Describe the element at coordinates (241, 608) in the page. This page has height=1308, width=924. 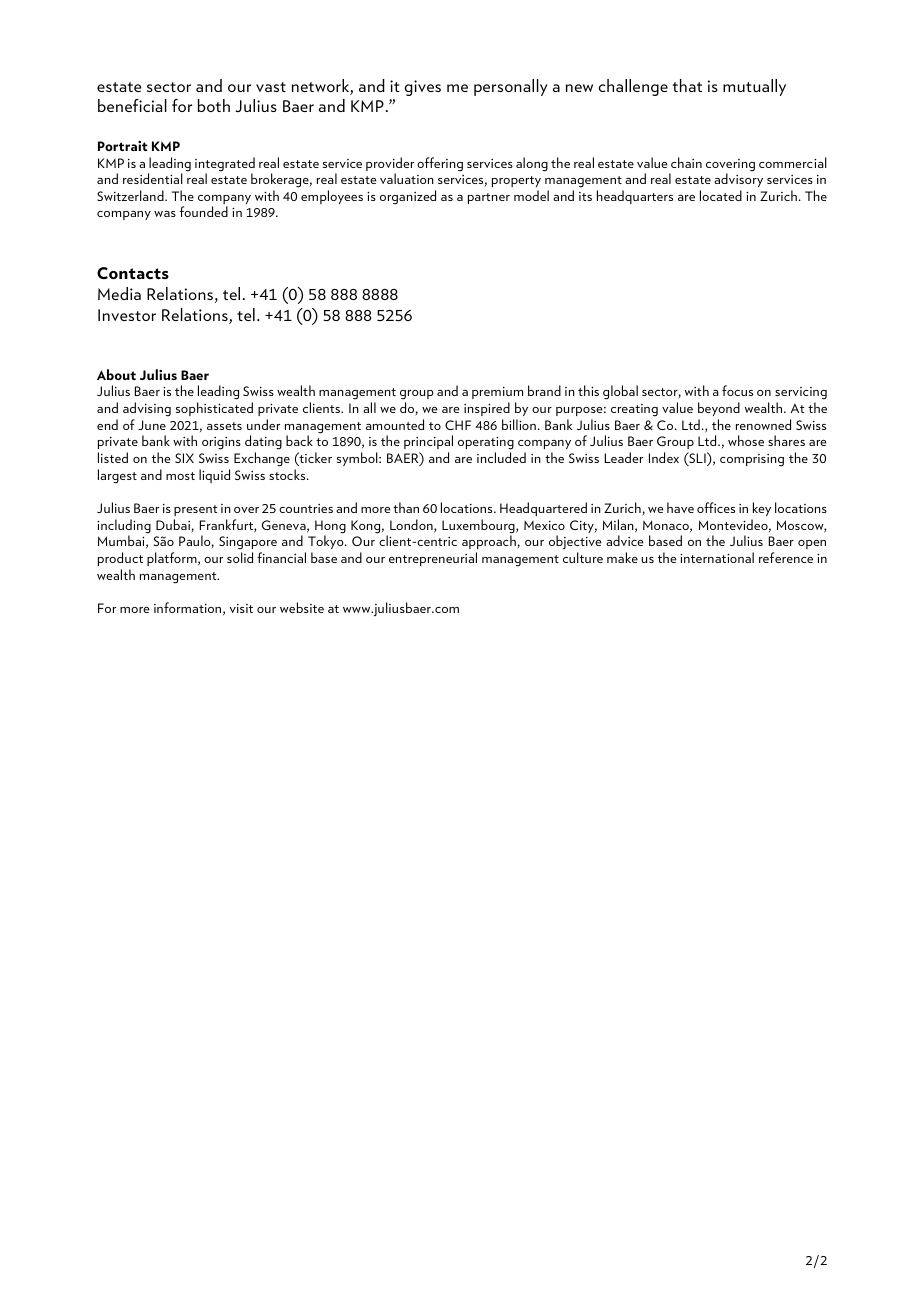
I see `visit` at that location.
